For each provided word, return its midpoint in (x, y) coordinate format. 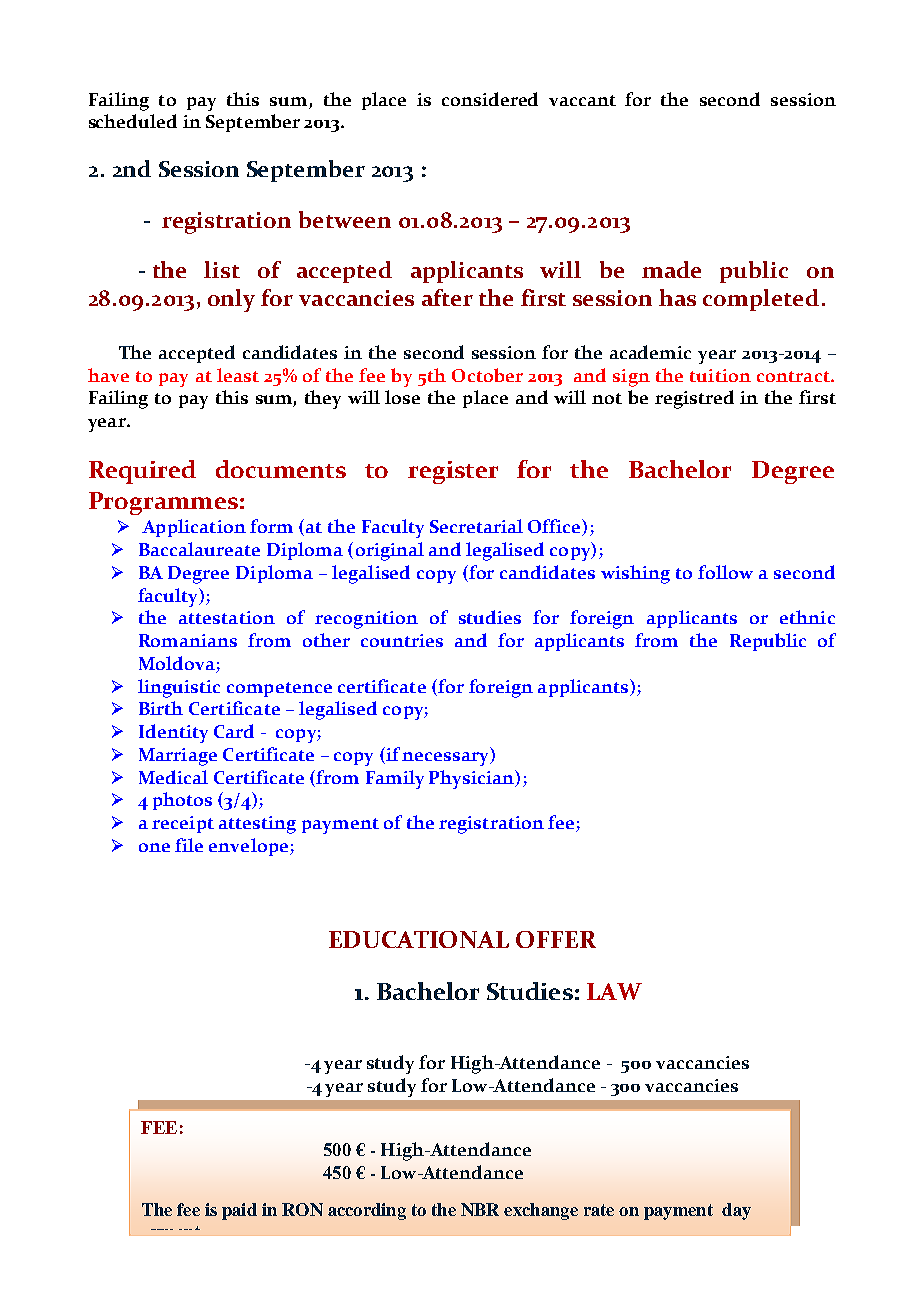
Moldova (178, 664)
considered (490, 99)
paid (239, 1211)
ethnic (807, 617)
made (671, 269)
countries (402, 640)
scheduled (133, 121)
